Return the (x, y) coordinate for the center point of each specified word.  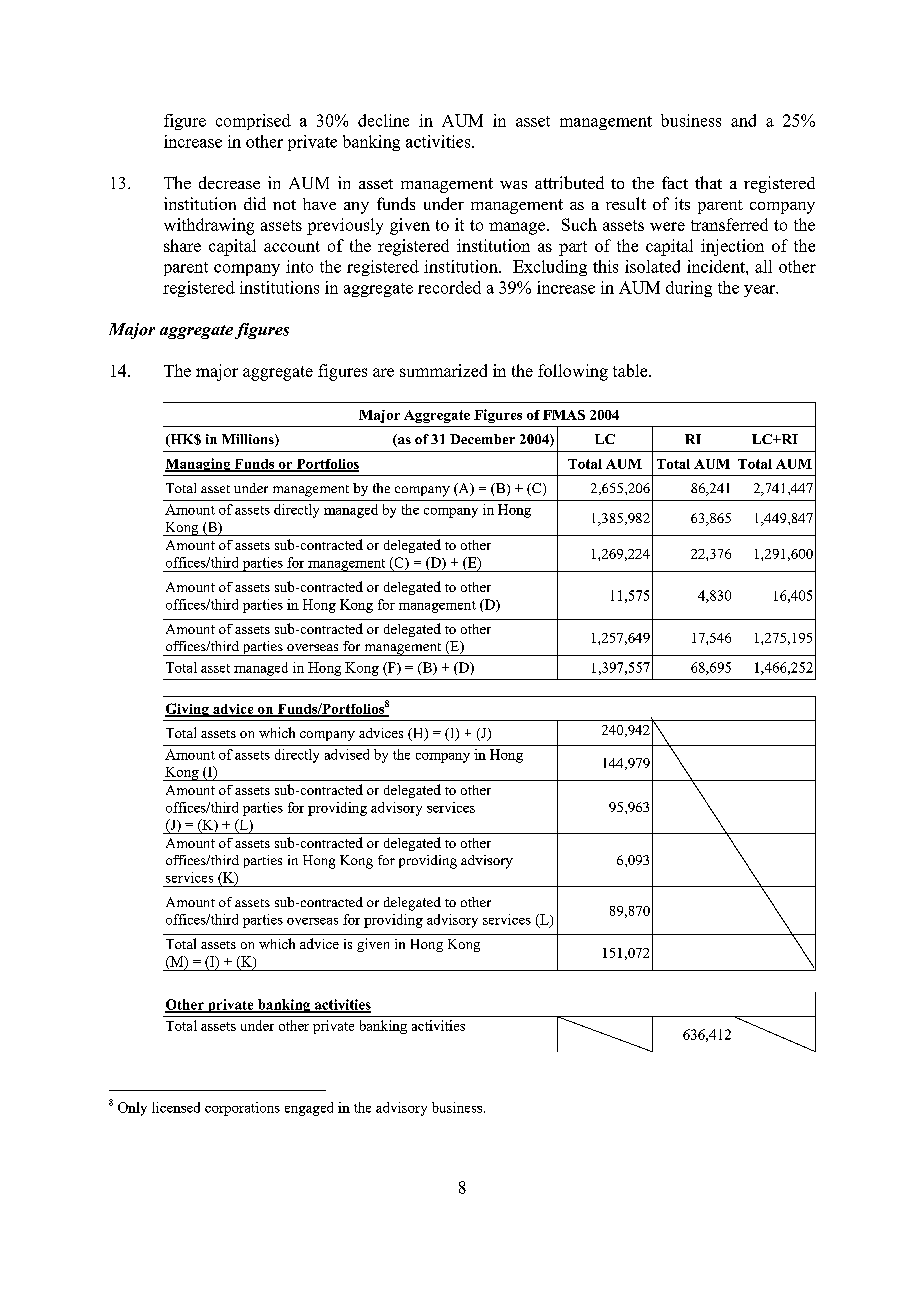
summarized (443, 370)
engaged (309, 1109)
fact (675, 182)
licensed (176, 1107)
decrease (229, 182)
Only (132, 1109)
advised (347, 754)
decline (383, 120)
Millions (249, 440)
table (631, 370)
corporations (242, 1109)
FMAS (564, 415)
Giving (188, 710)
